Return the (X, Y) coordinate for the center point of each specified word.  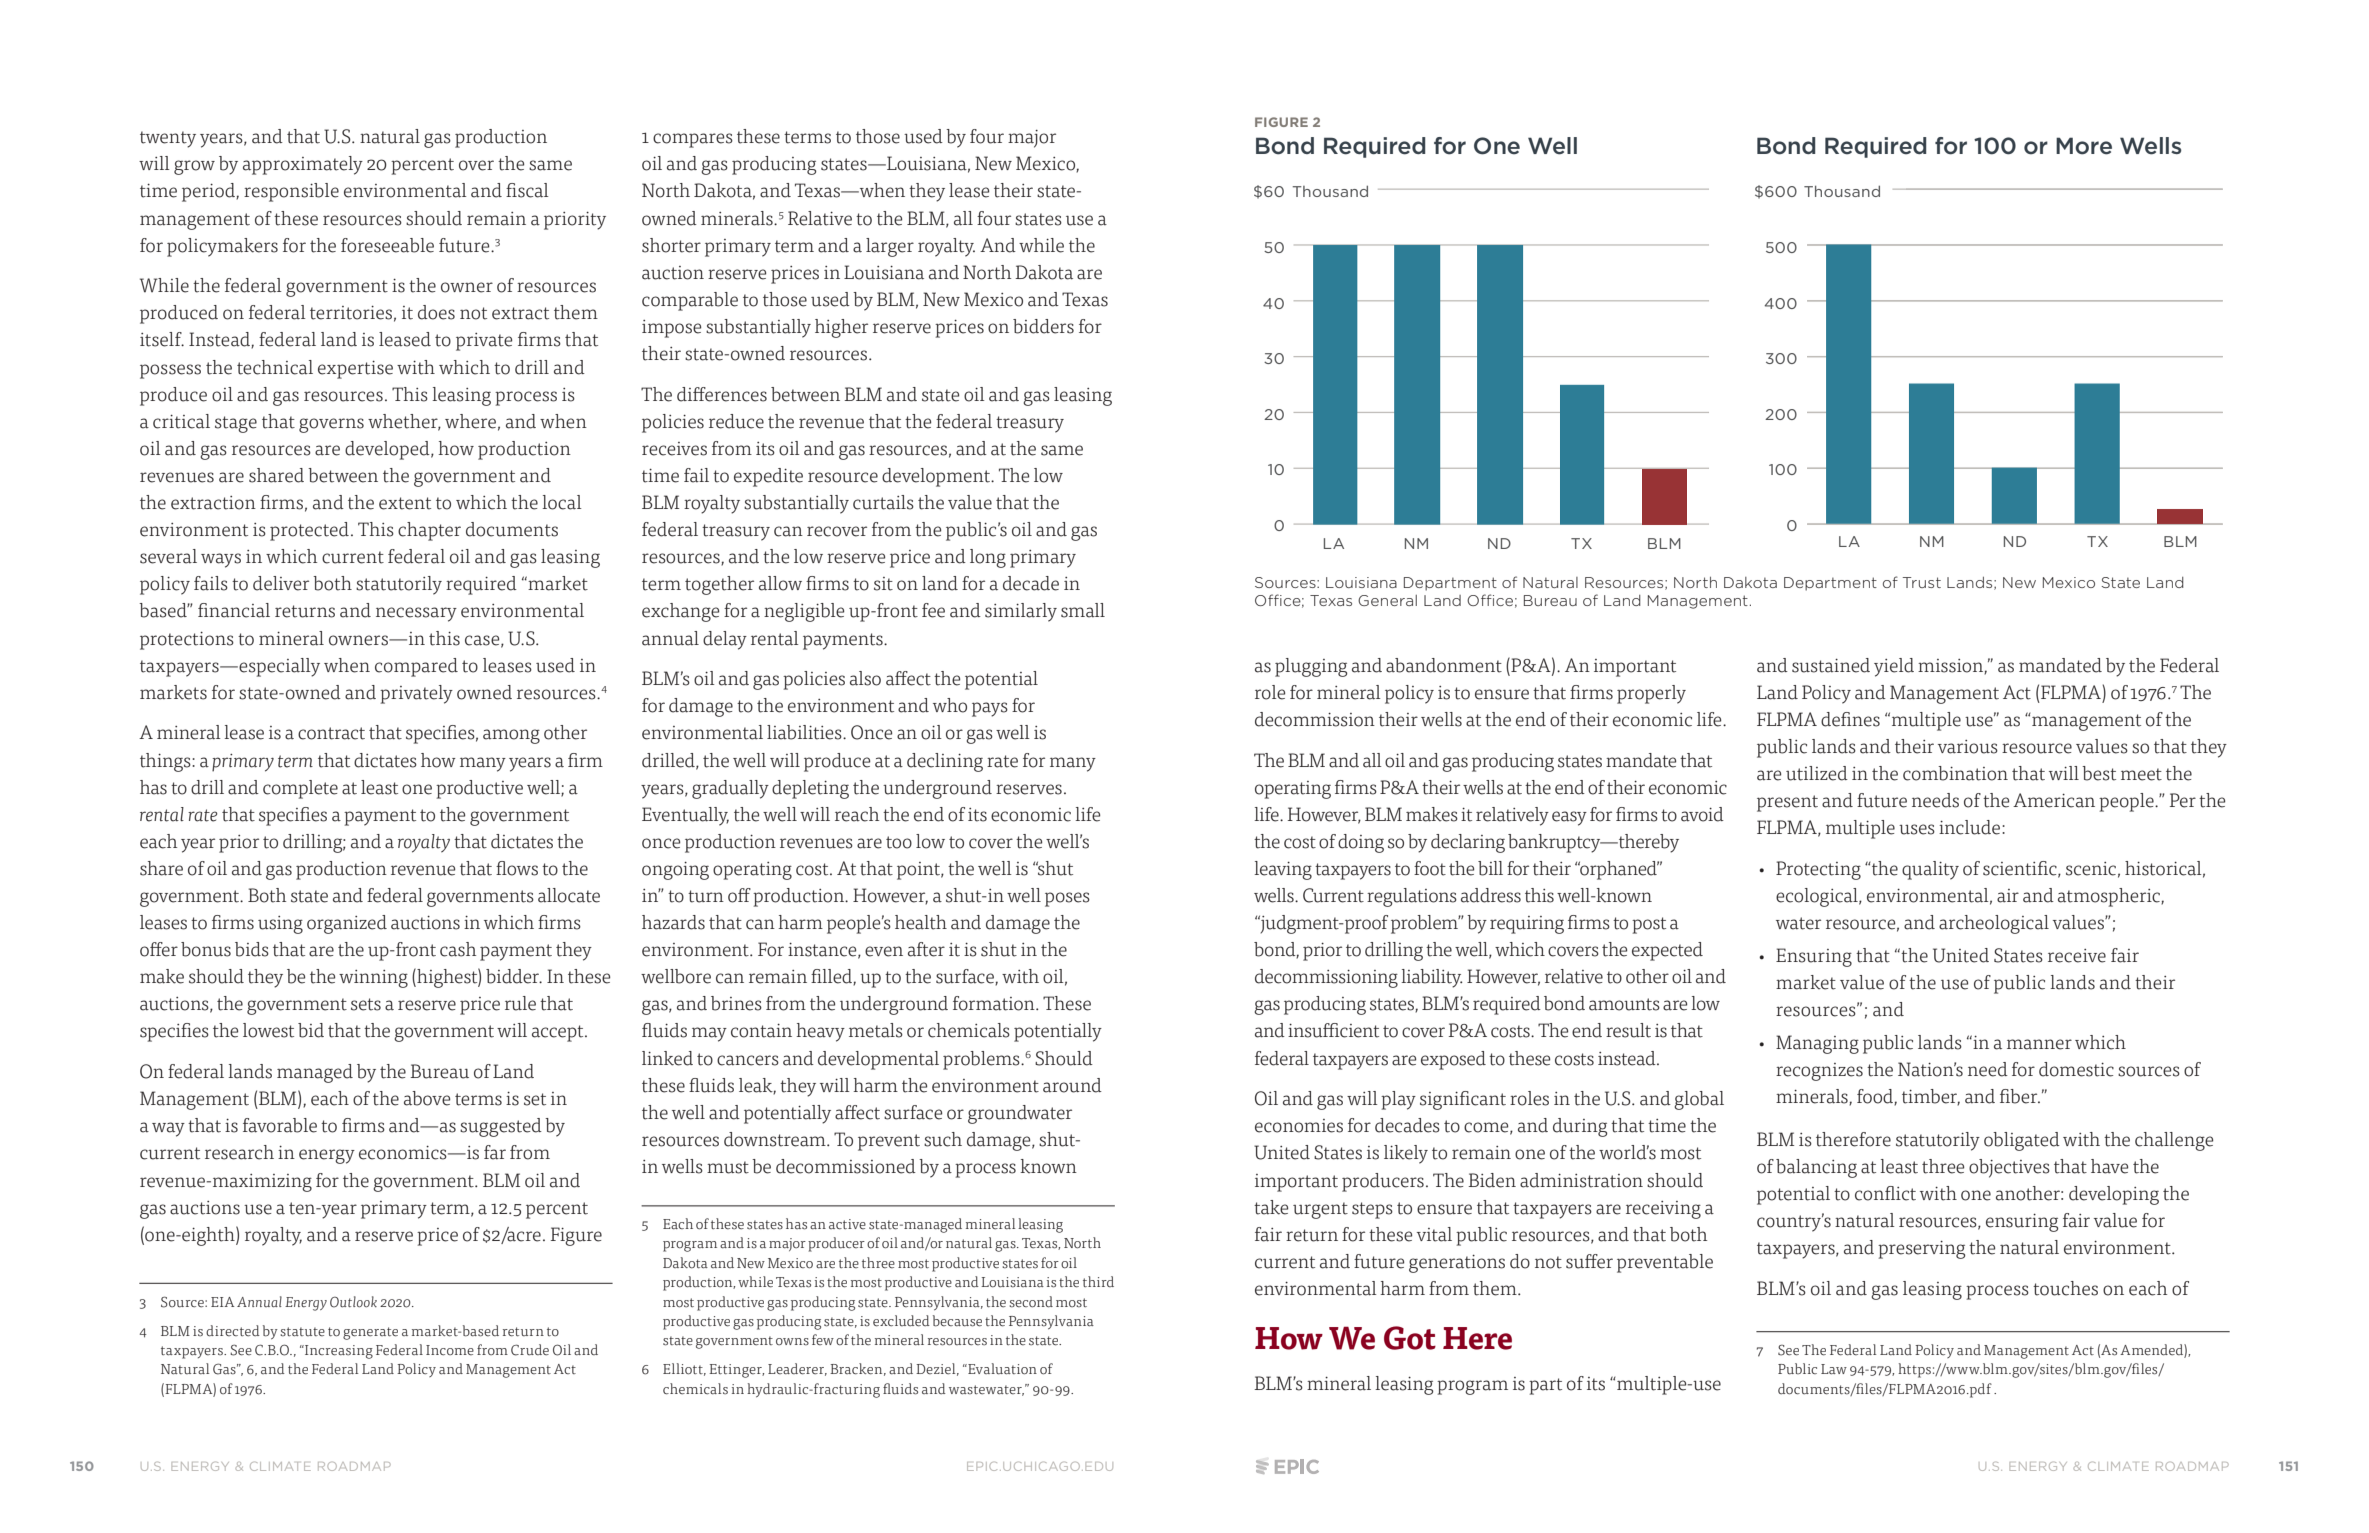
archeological (1994, 924)
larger (890, 247)
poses (1067, 899)
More (2084, 146)
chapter (429, 531)
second (1031, 1302)
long (988, 558)
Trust (1922, 582)
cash (458, 949)
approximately (303, 165)
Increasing (338, 1352)
